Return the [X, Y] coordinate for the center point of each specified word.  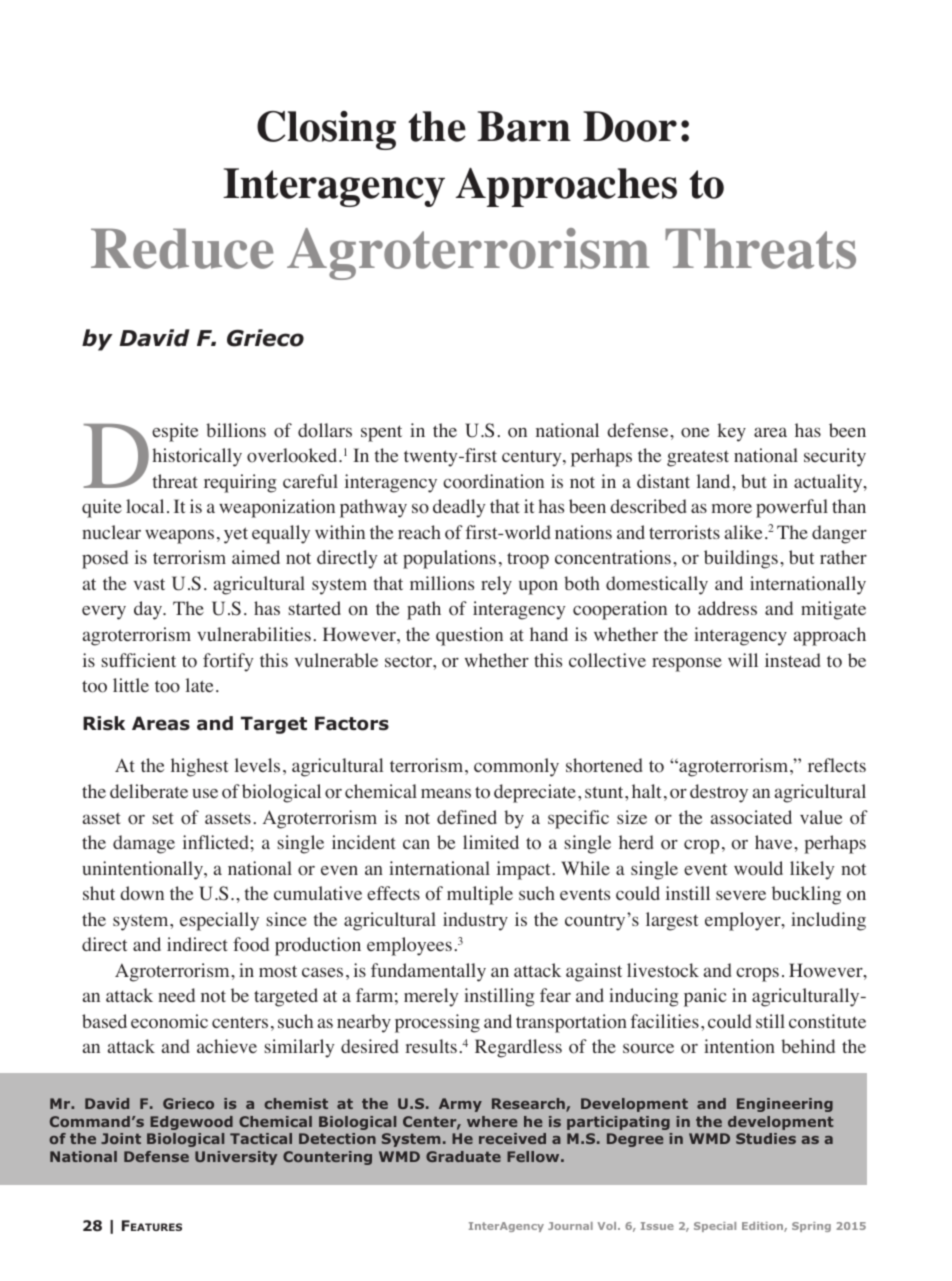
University [236, 1158]
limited [491, 842]
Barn [524, 126]
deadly [459, 508]
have [775, 842]
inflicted [216, 842]
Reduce [182, 248]
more [732, 509]
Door [630, 126]
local [145, 506]
